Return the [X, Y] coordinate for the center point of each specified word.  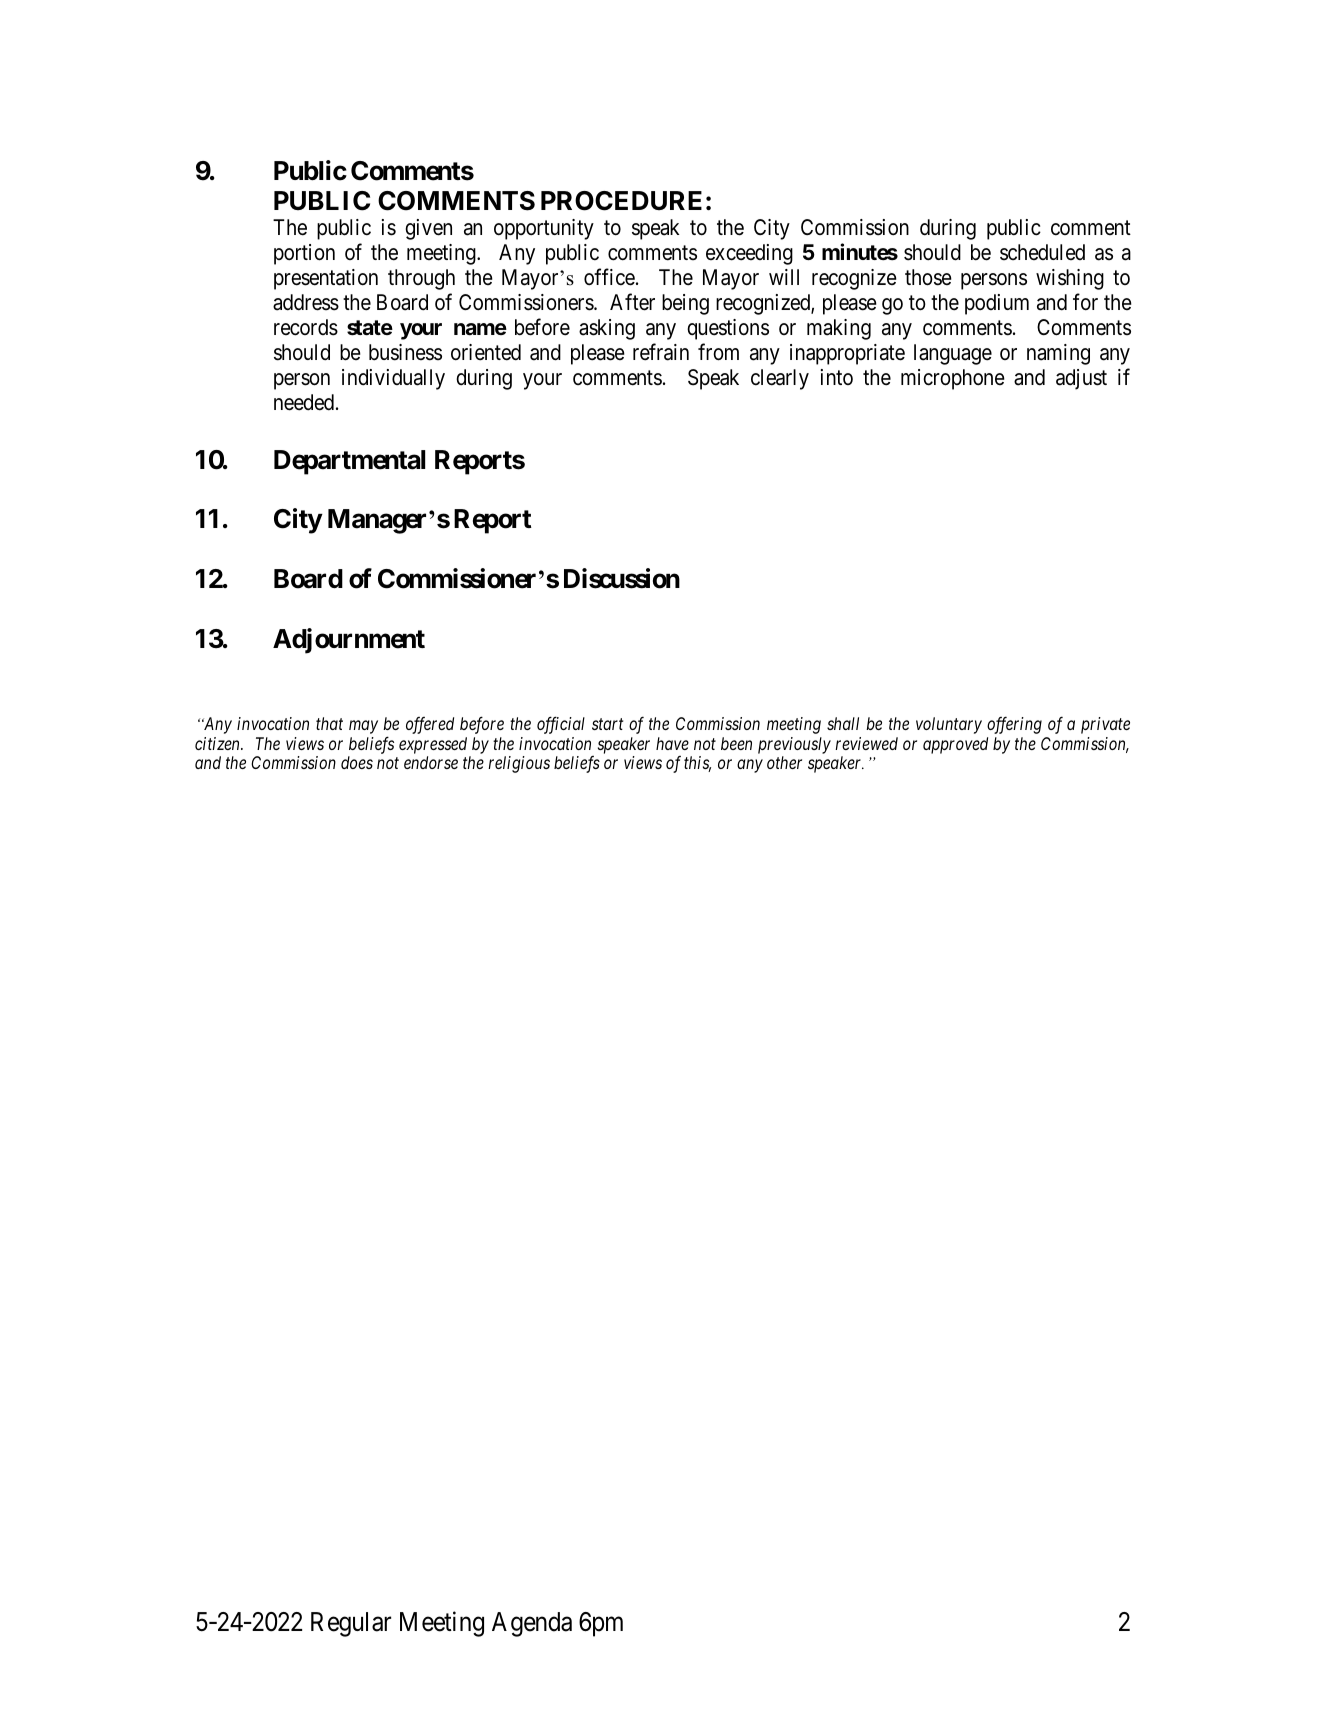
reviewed [866, 743]
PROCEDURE [621, 201]
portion [304, 254]
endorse [431, 762]
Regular [351, 1624]
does [357, 762]
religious [519, 764]
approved [955, 745]
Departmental [349, 462]
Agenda [532, 1624]
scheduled [1042, 252]
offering [1014, 725]
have [672, 743]
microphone [953, 379]
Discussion [622, 578]
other [784, 762]
